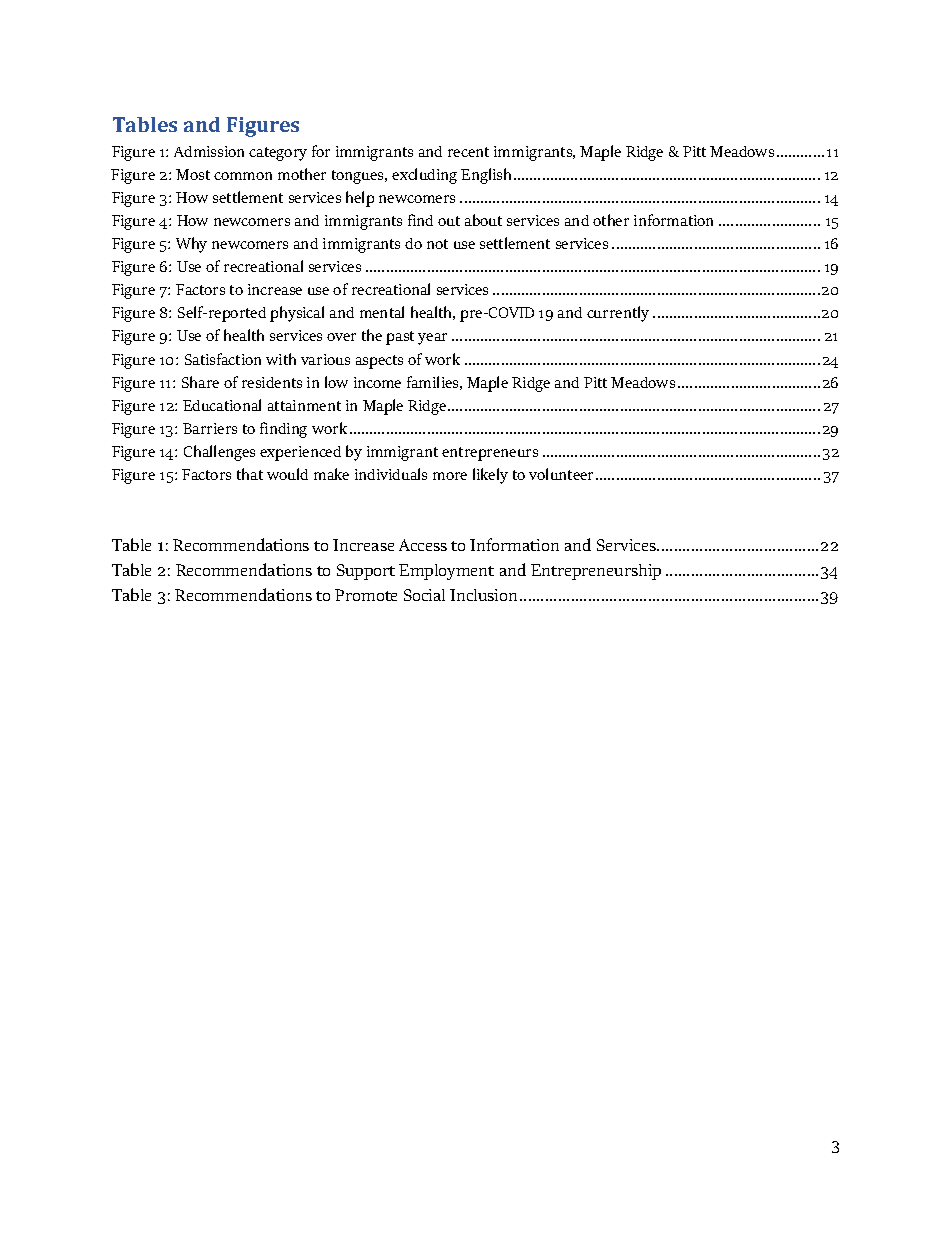 The width and height of the document is (952, 1233). What do you see at coordinates (382, 312) in the document?
I see `mental` at bounding box center [382, 312].
